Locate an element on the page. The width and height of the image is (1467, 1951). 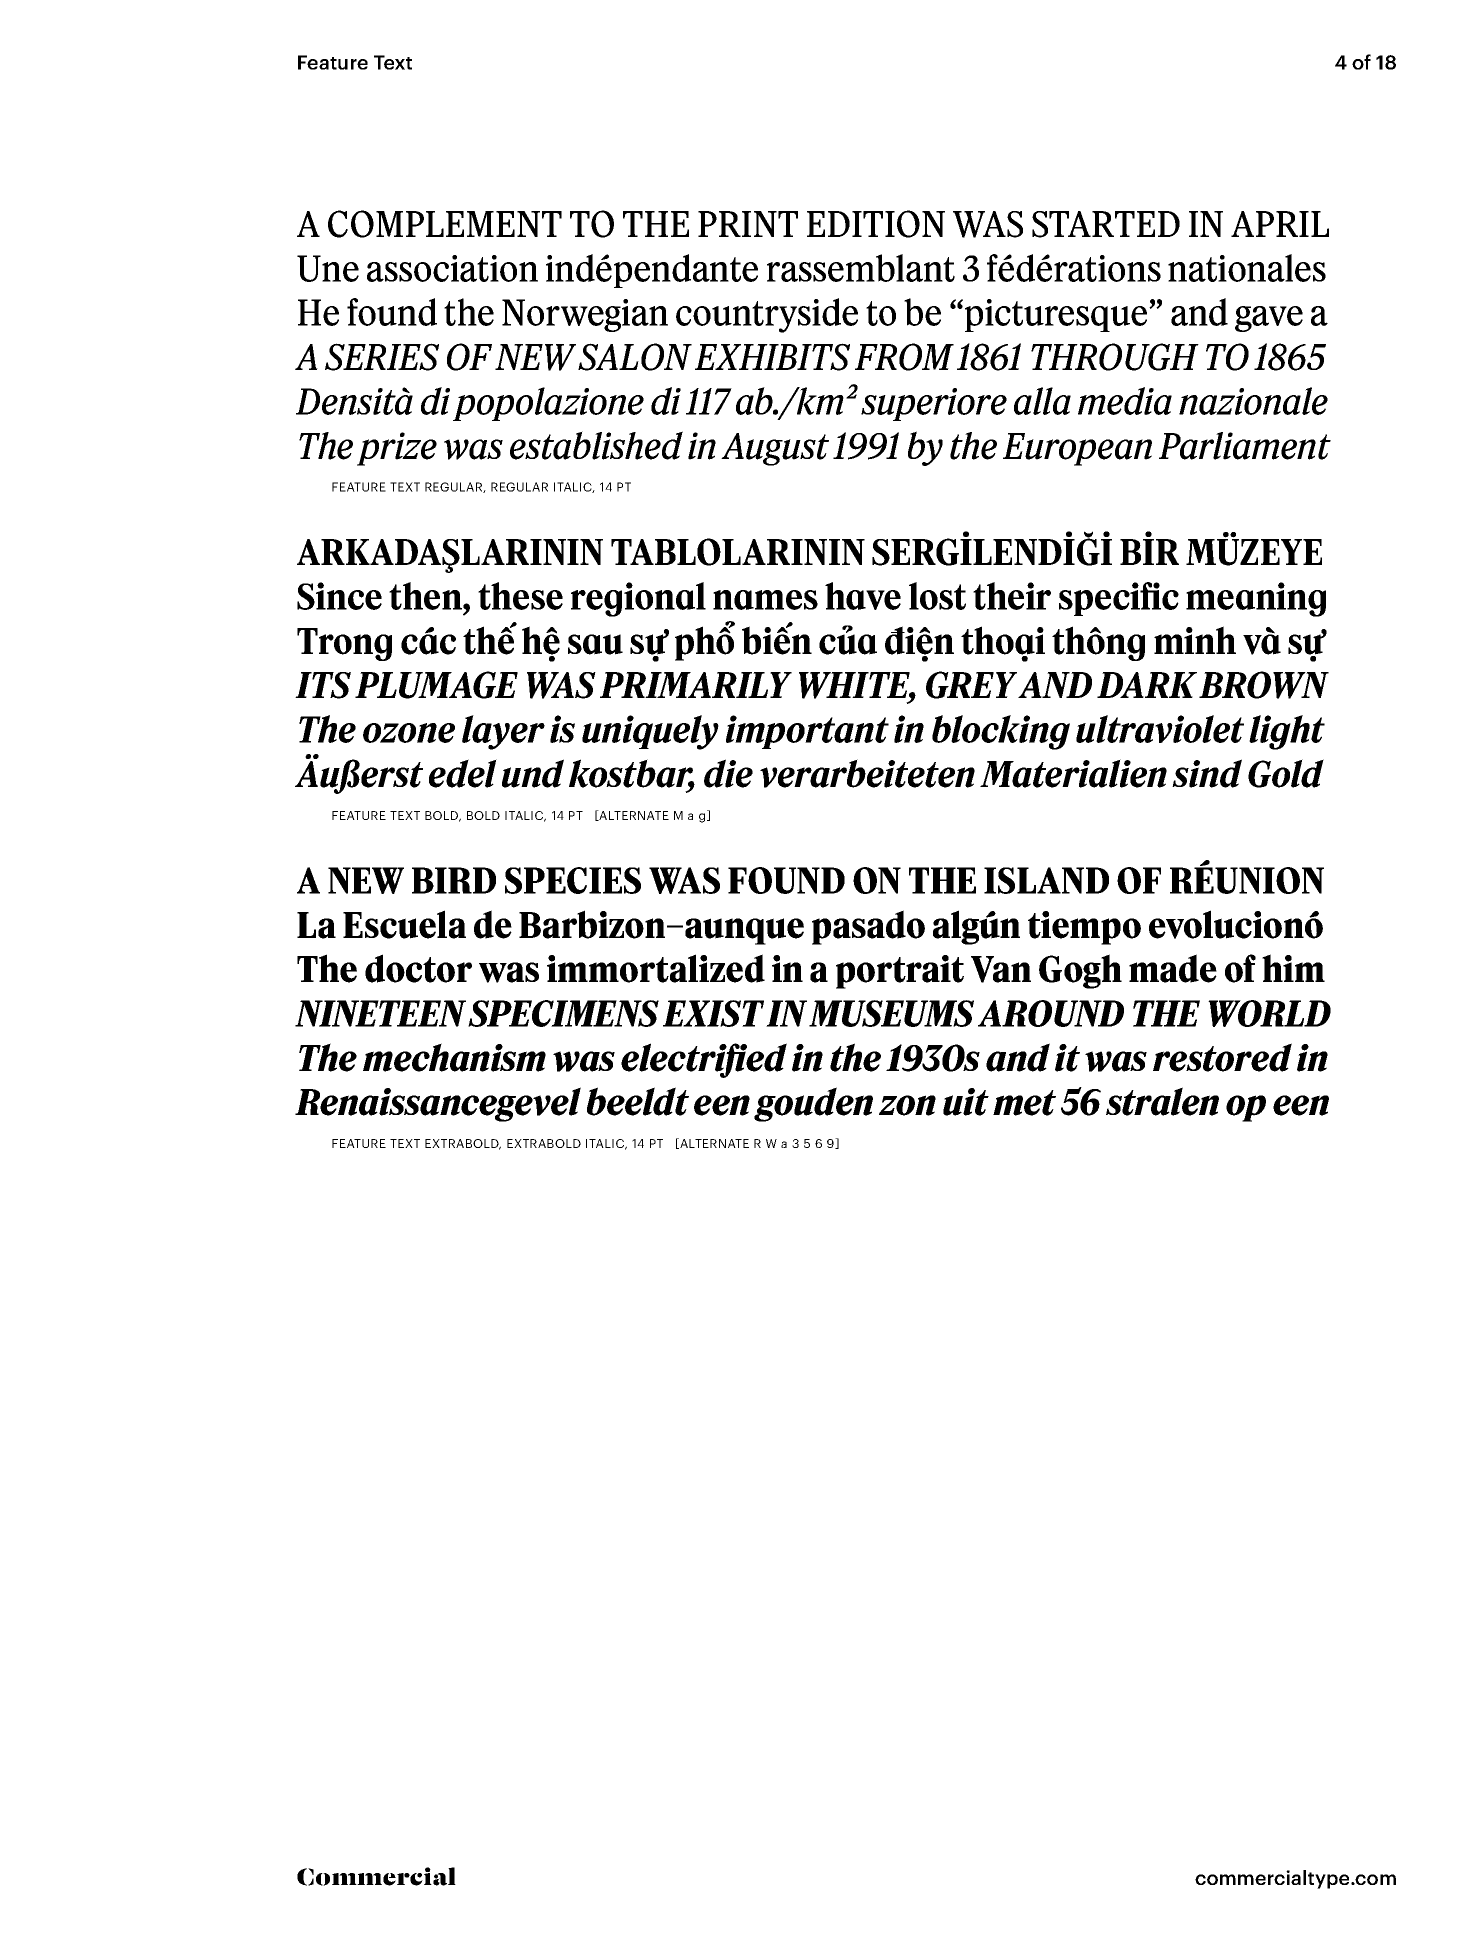
association is located at coordinates (452, 268).
